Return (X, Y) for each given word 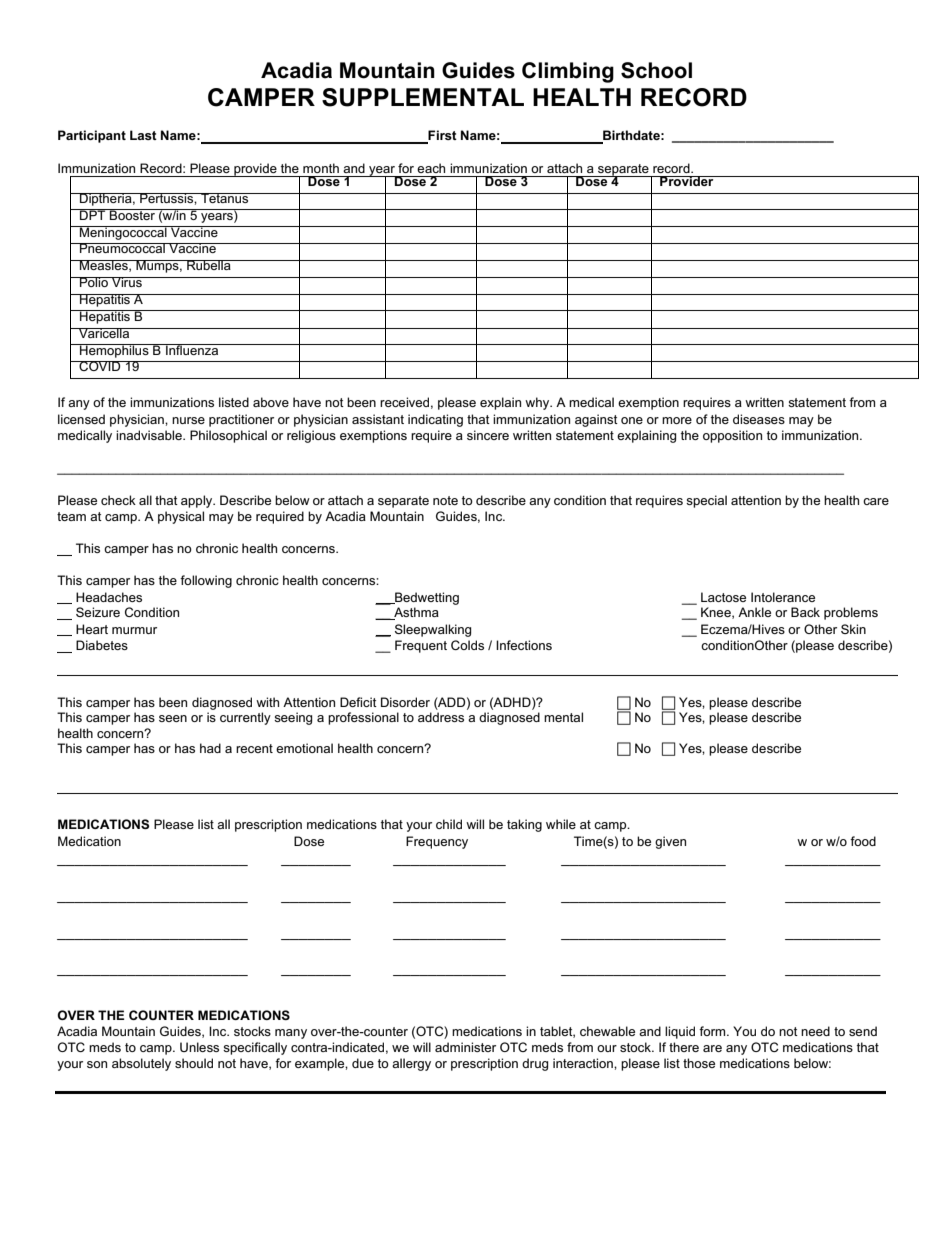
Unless (199, 1047)
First (441, 136)
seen (173, 718)
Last (143, 135)
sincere (488, 435)
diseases (759, 419)
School (656, 70)
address (441, 717)
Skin (853, 629)
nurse (188, 420)
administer (465, 1047)
